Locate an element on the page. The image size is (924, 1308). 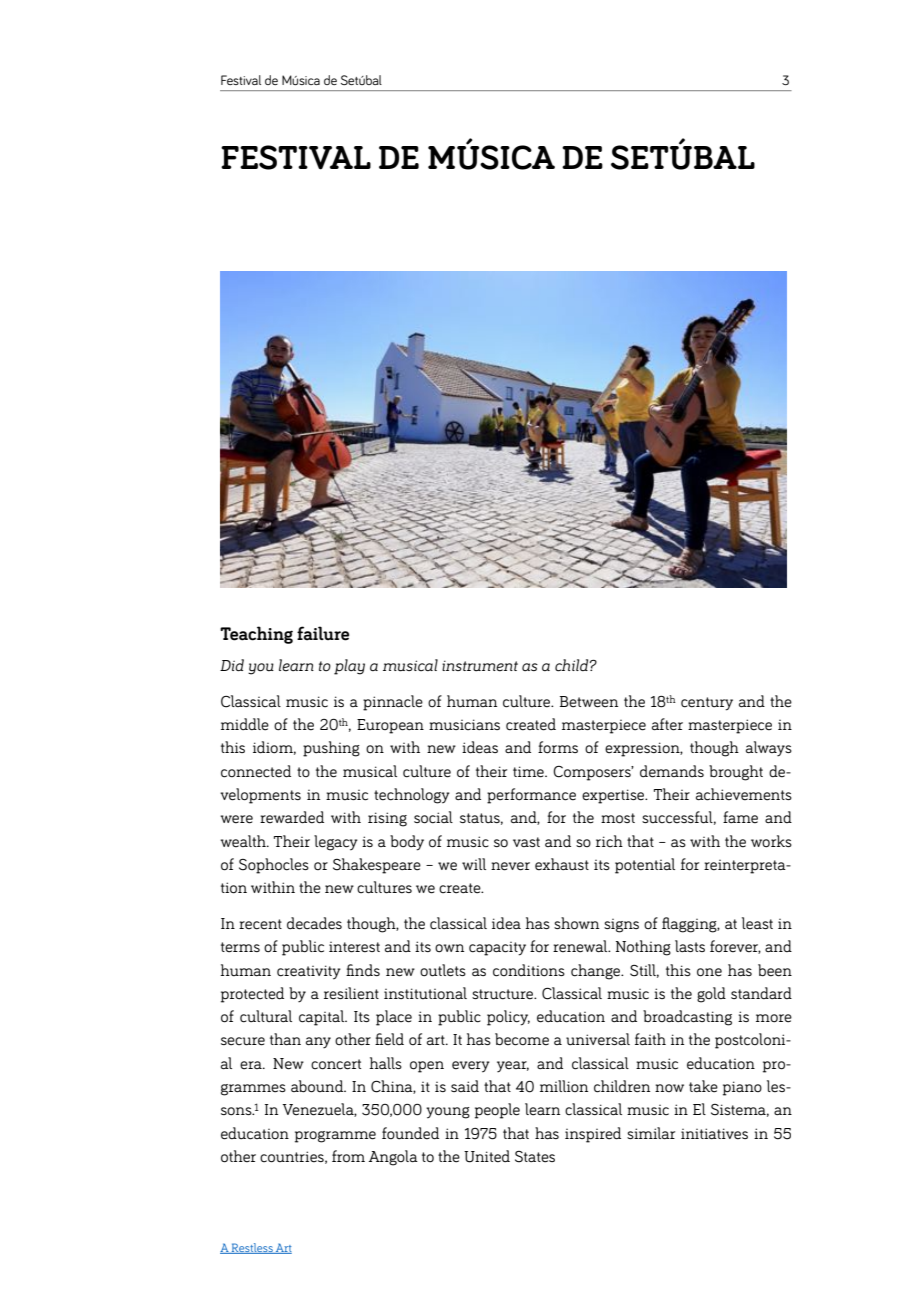
Restless is located at coordinates (252, 1248).
